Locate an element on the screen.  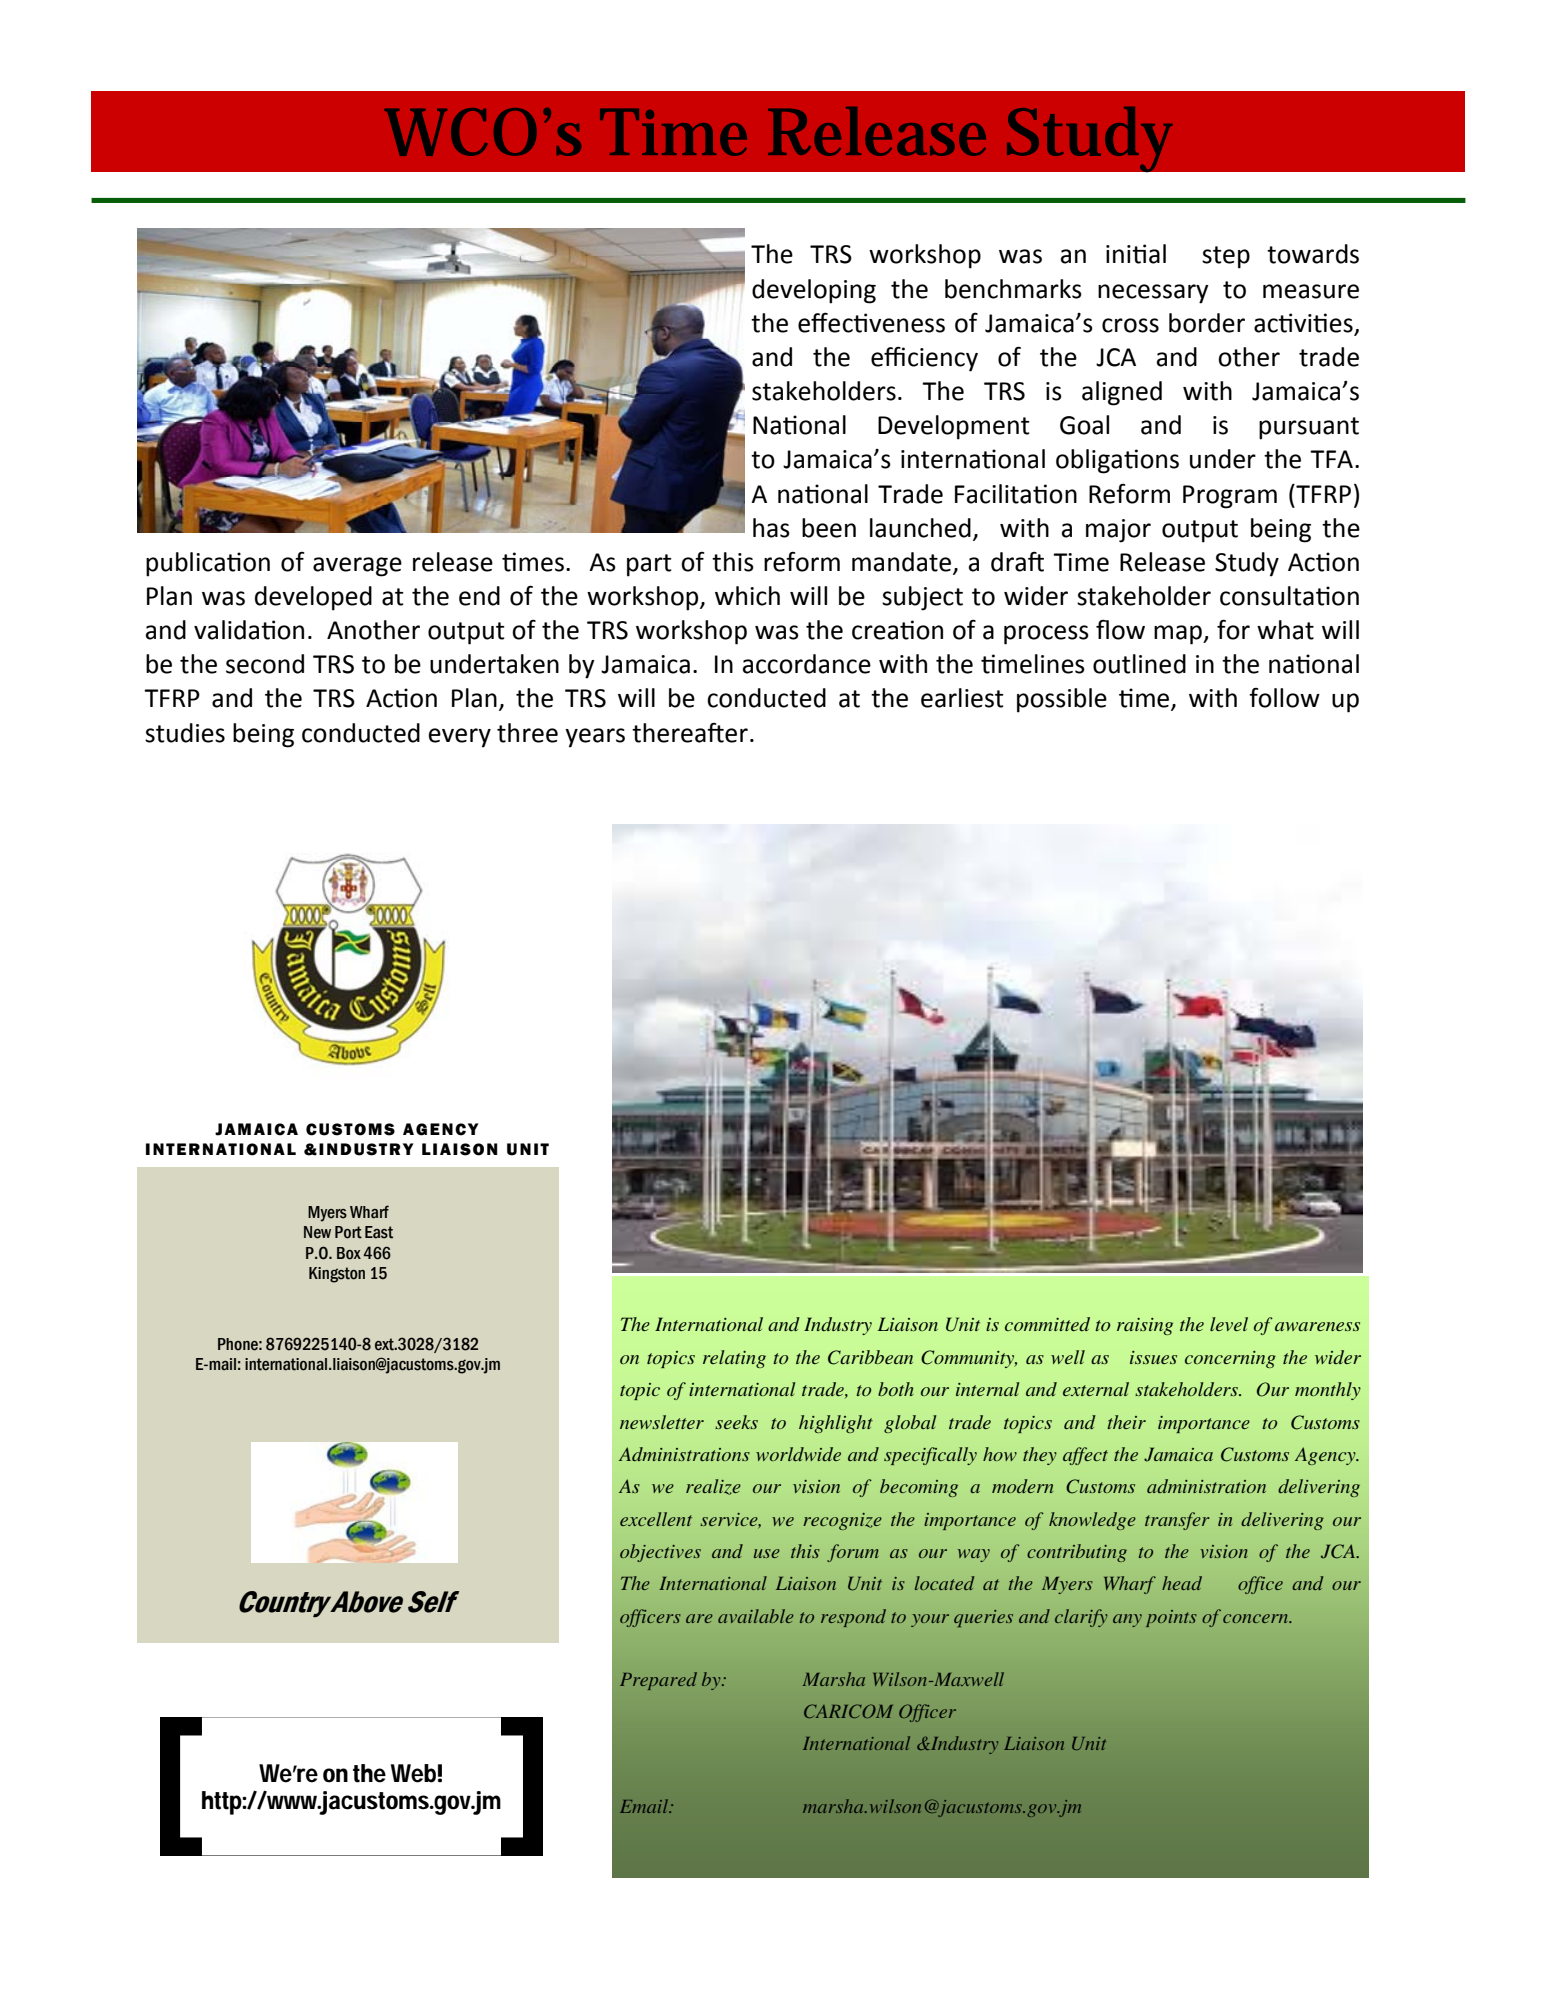
average is located at coordinates (357, 567).
